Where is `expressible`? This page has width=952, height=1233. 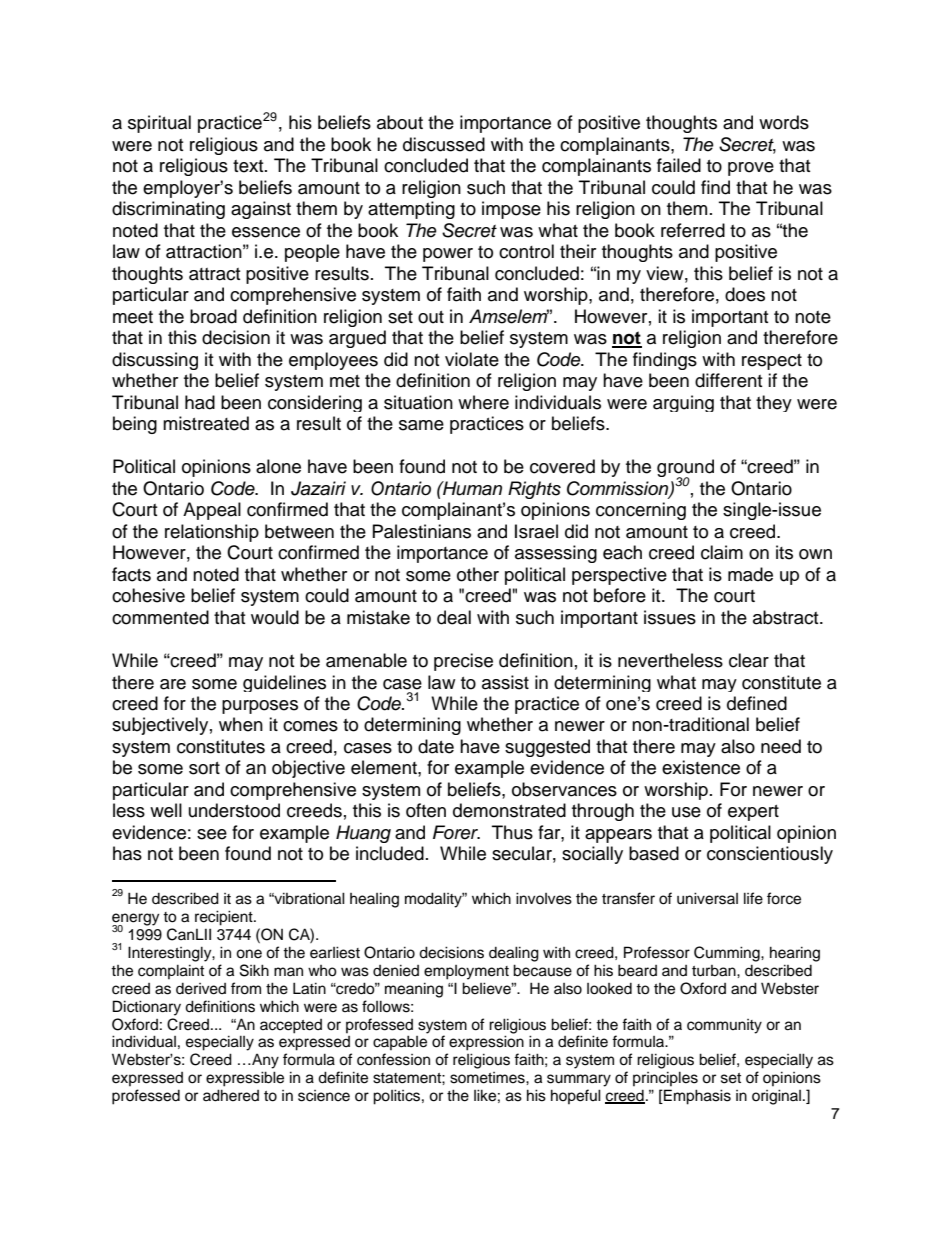
expressible is located at coordinates (245, 1079).
